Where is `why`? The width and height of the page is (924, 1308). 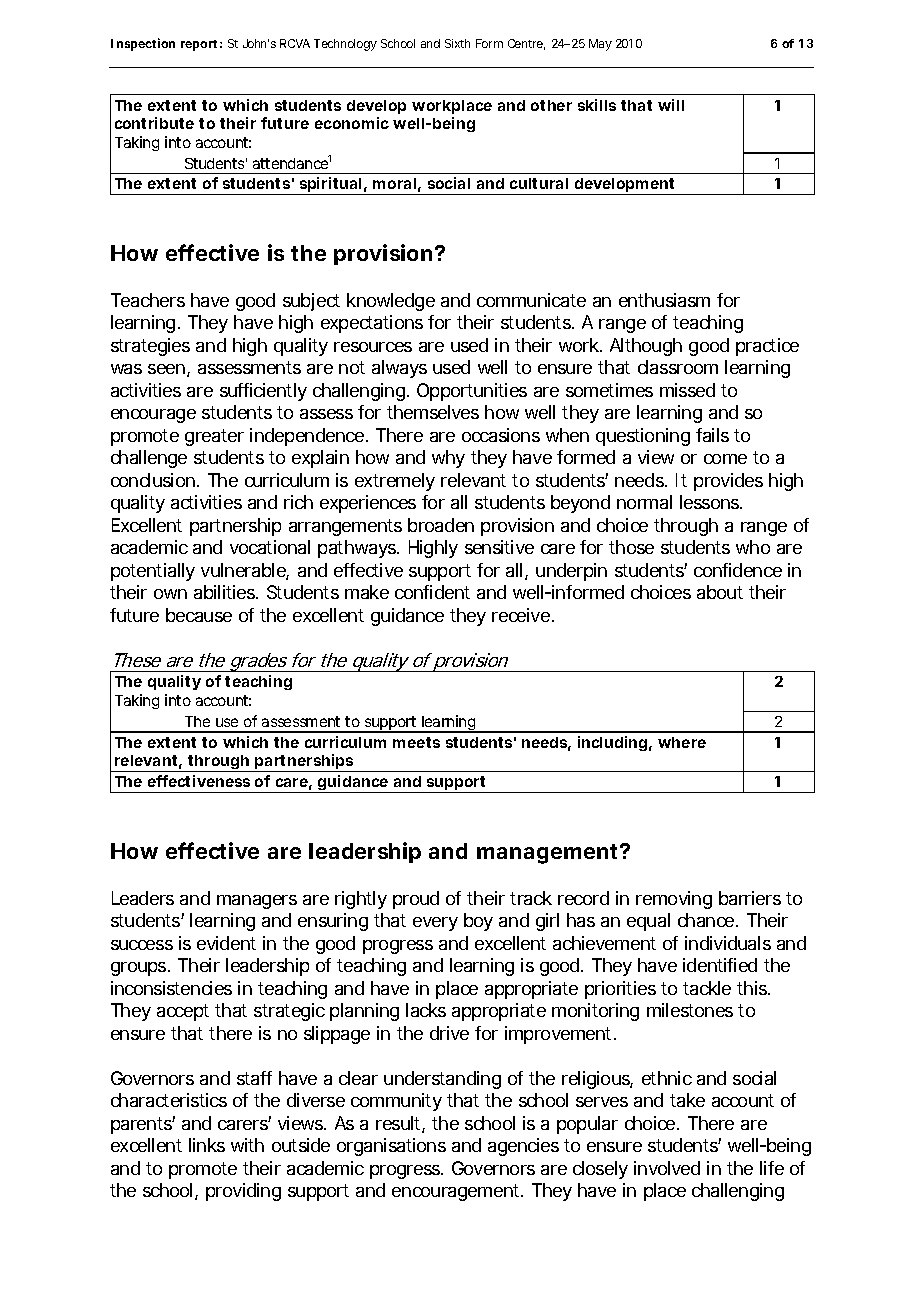 why is located at coordinates (448, 459).
